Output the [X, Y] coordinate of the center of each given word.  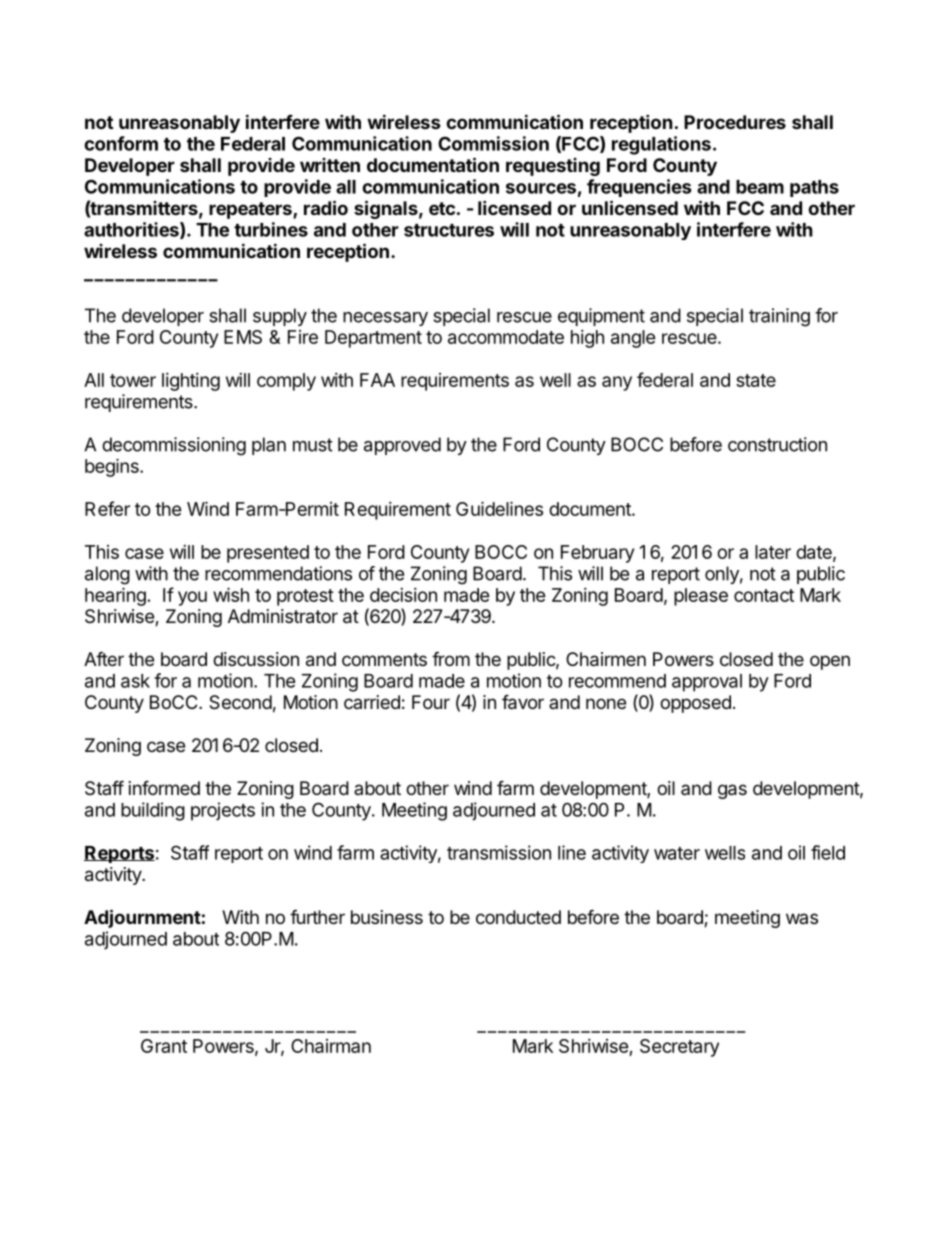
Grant [164, 1046]
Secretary [679, 1048]
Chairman [331, 1046]
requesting [553, 167]
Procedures [735, 122]
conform [121, 143]
